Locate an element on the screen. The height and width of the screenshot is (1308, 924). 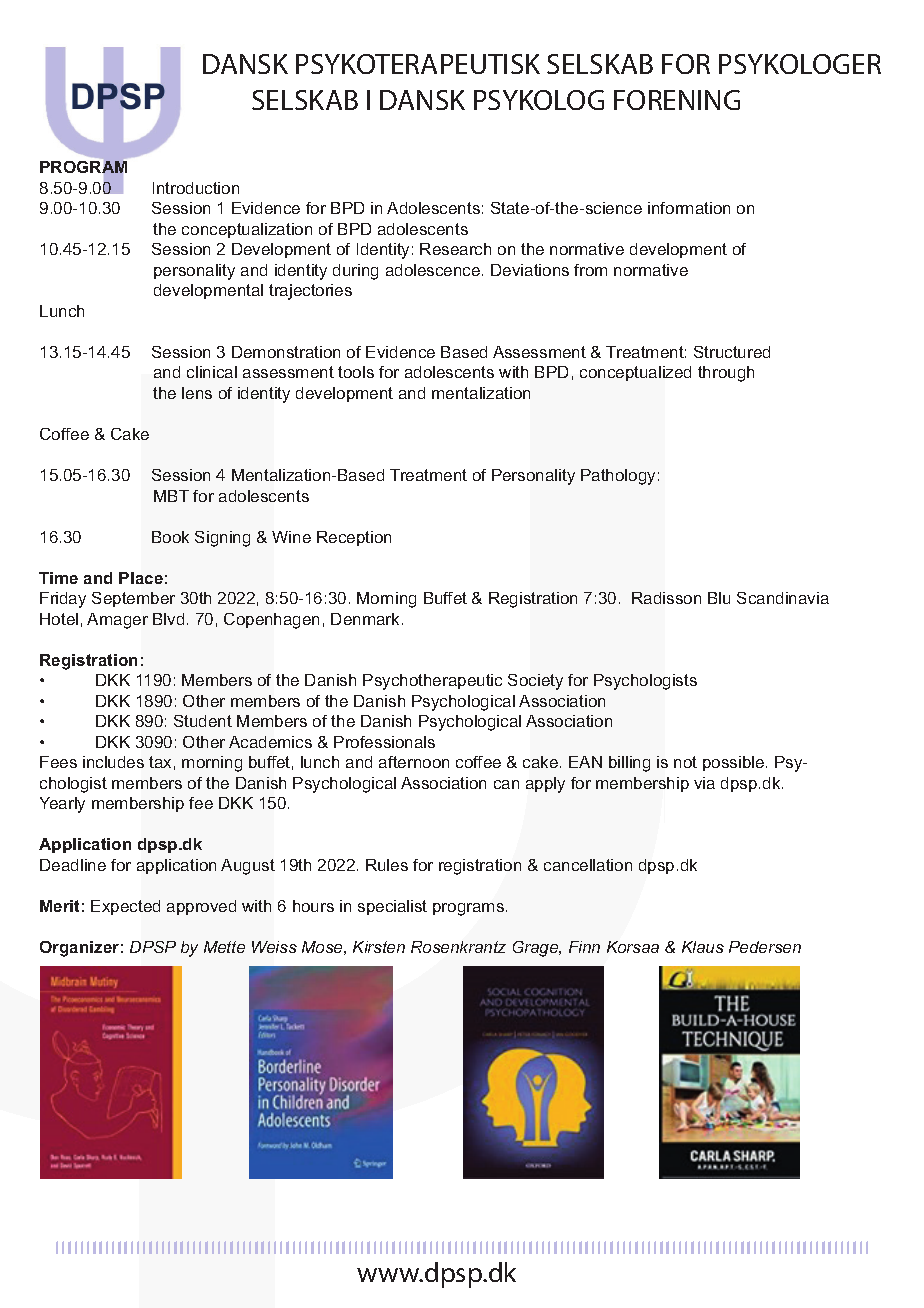
information is located at coordinates (689, 208).
